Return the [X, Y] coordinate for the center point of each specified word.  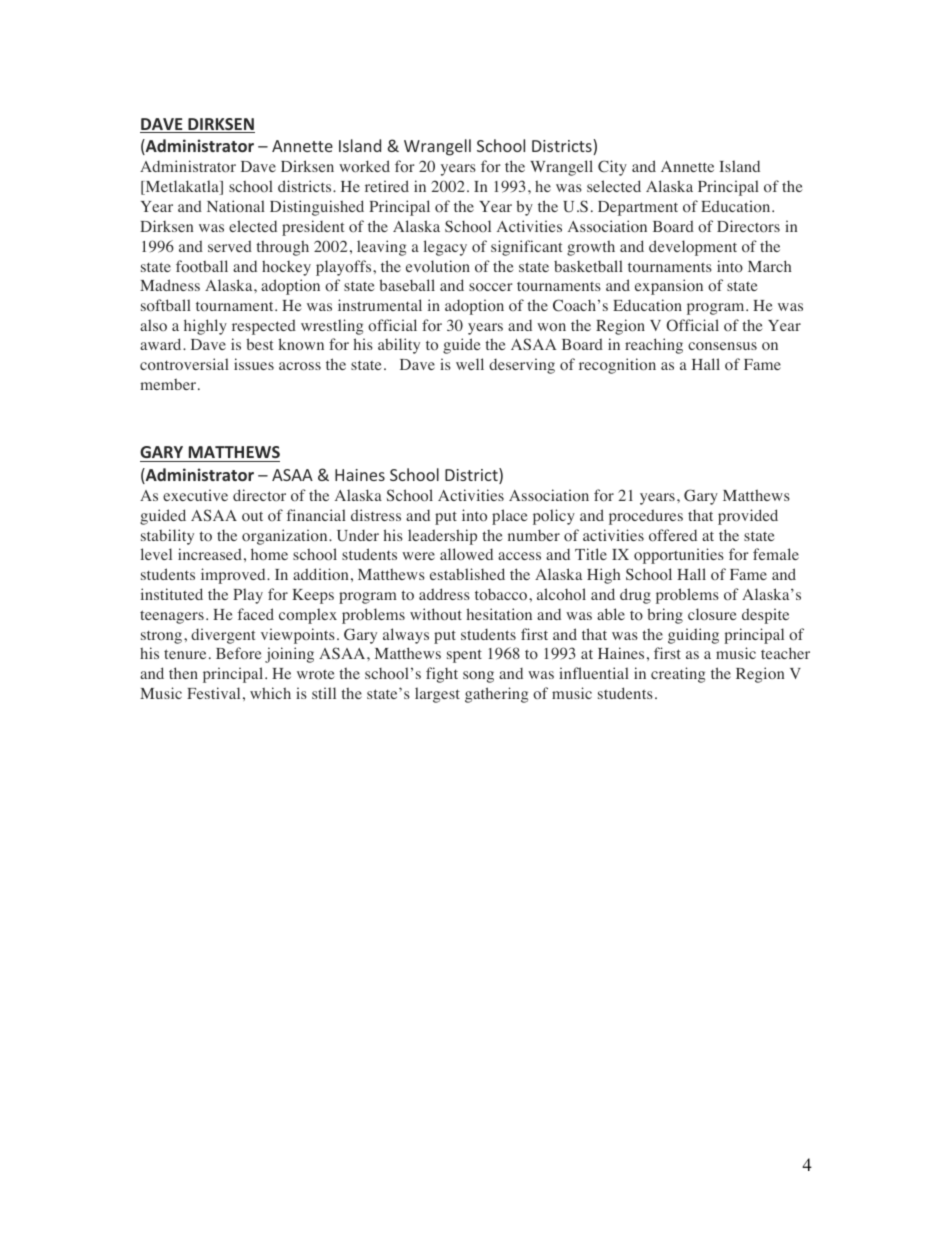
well [470, 364]
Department [638, 208]
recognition [617, 366]
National [236, 206]
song [478, 677]
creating [678, 675]
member [168, 384]
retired [387, 186]
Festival [213, 693]
